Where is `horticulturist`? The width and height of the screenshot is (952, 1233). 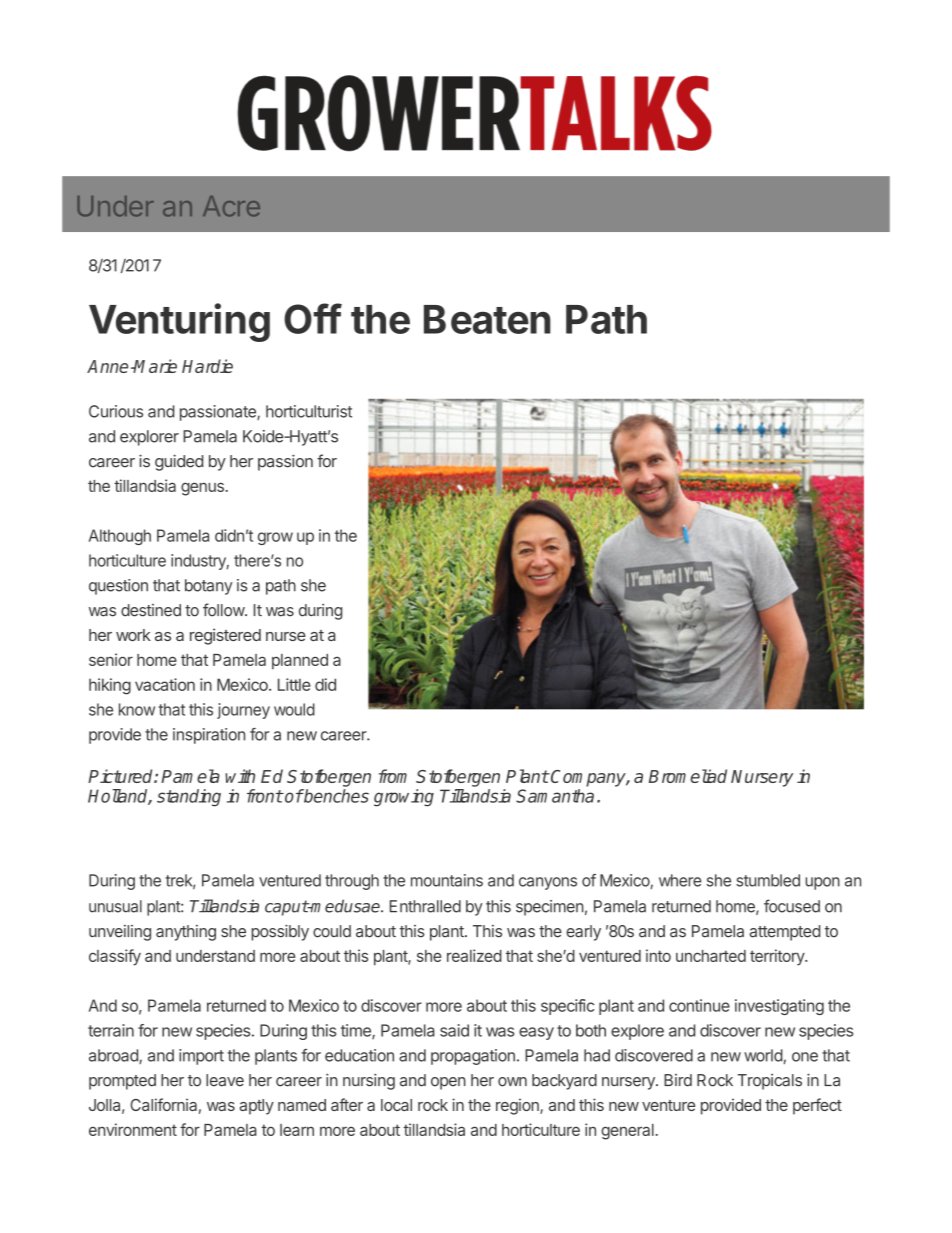
horticulturist is located at coordinates (309, 411).
